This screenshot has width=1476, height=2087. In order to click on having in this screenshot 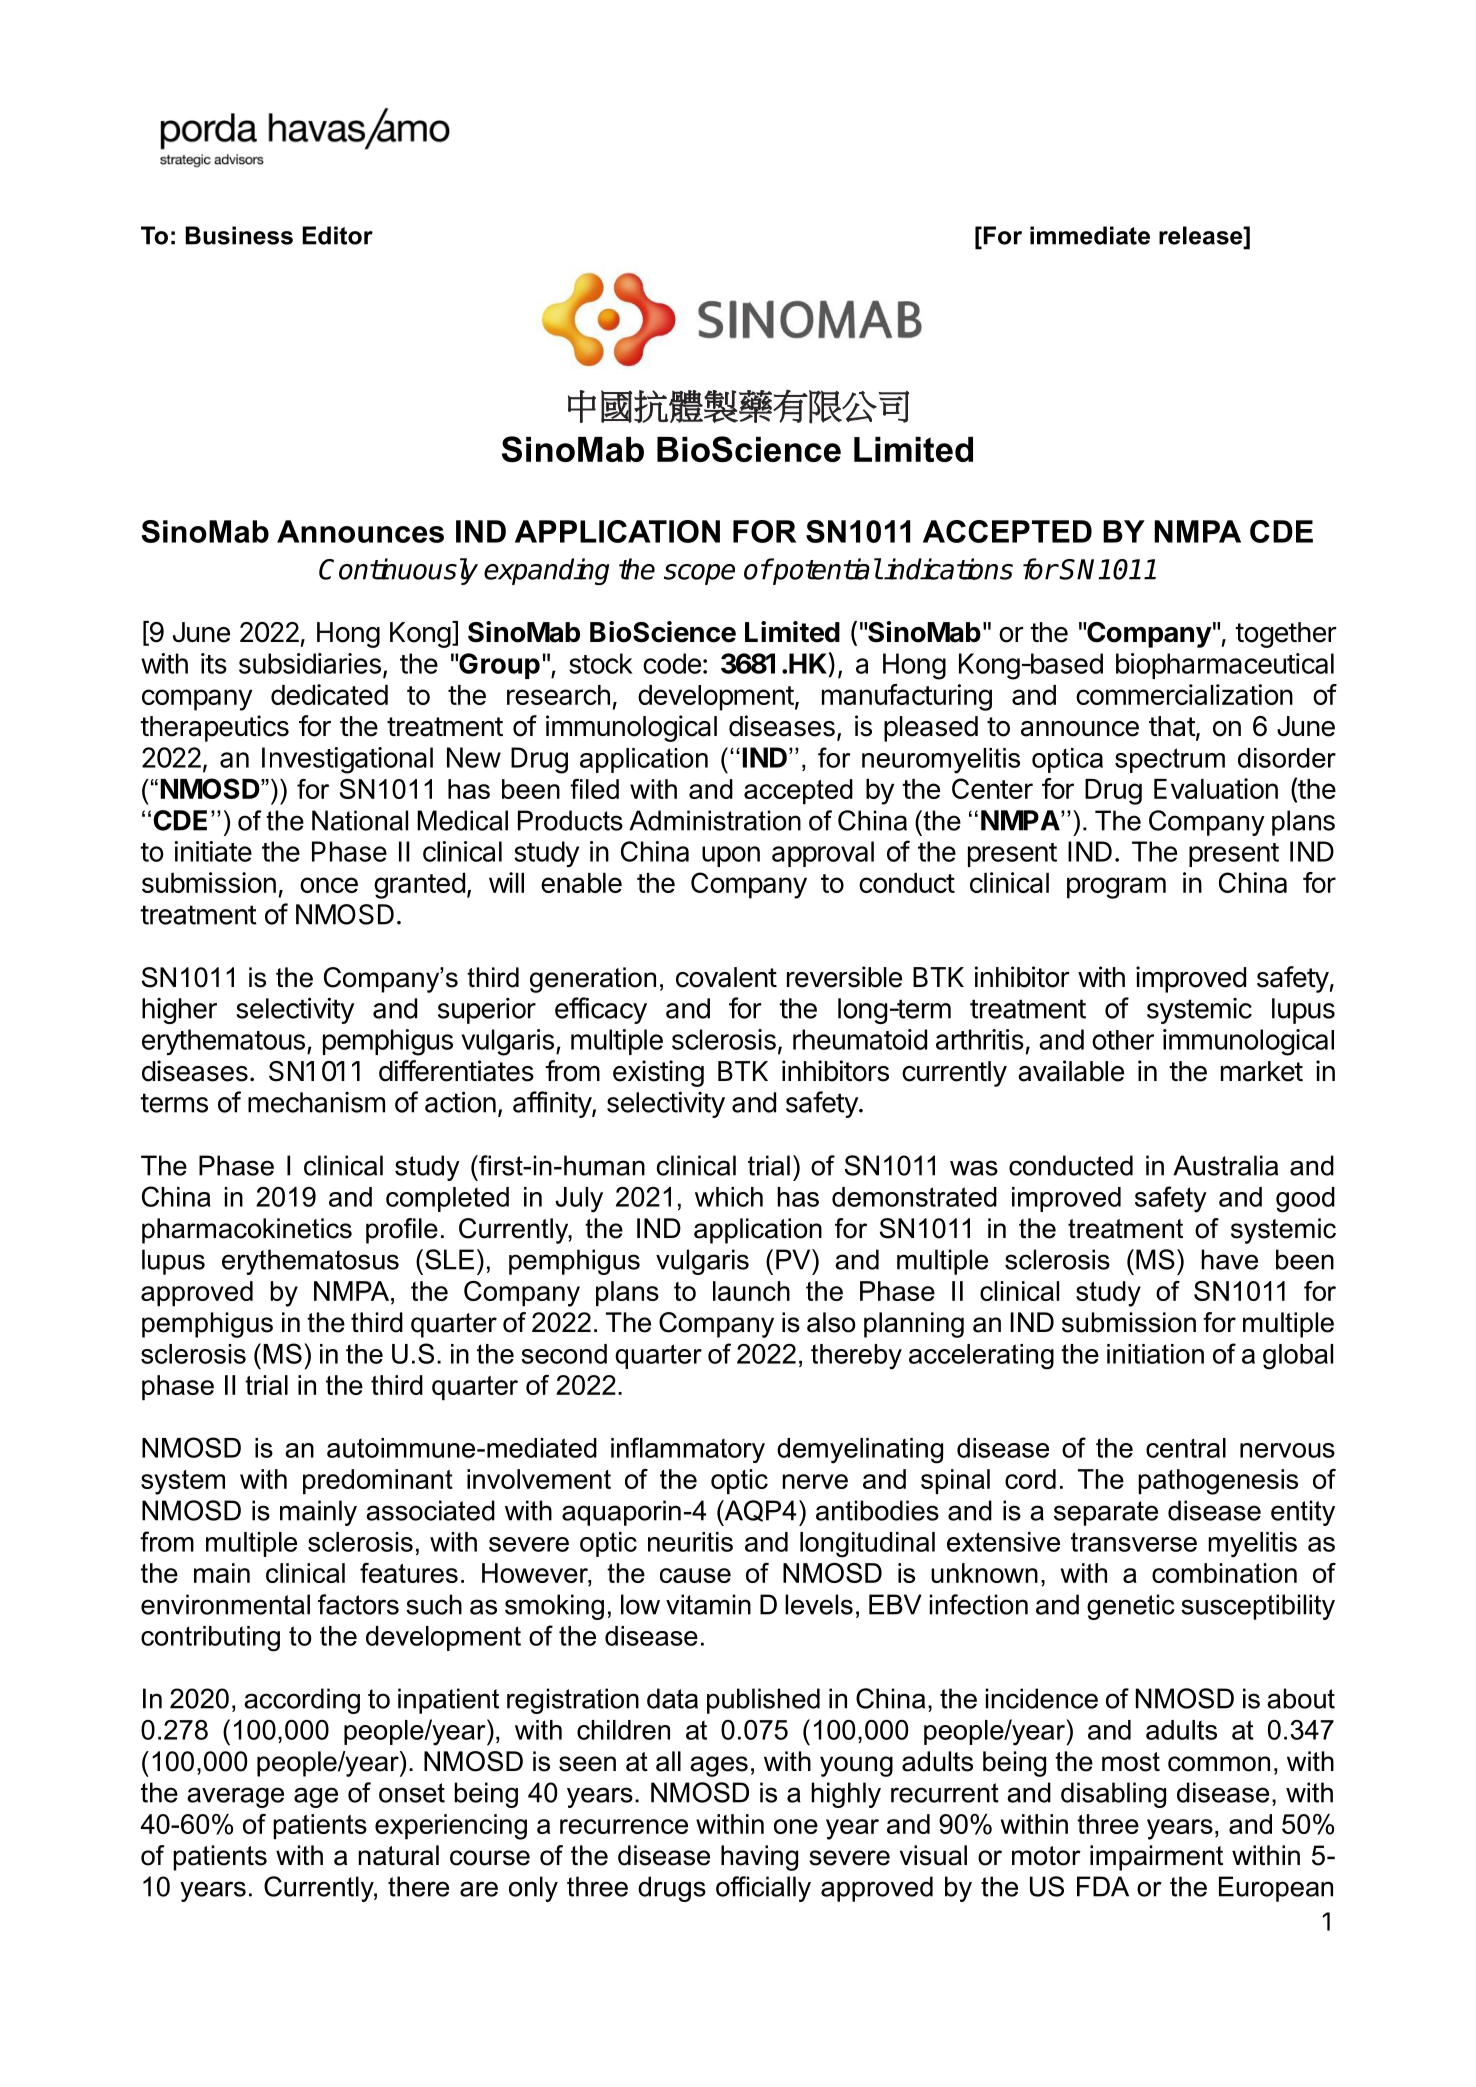, I will do `click(759, 1858)`.
